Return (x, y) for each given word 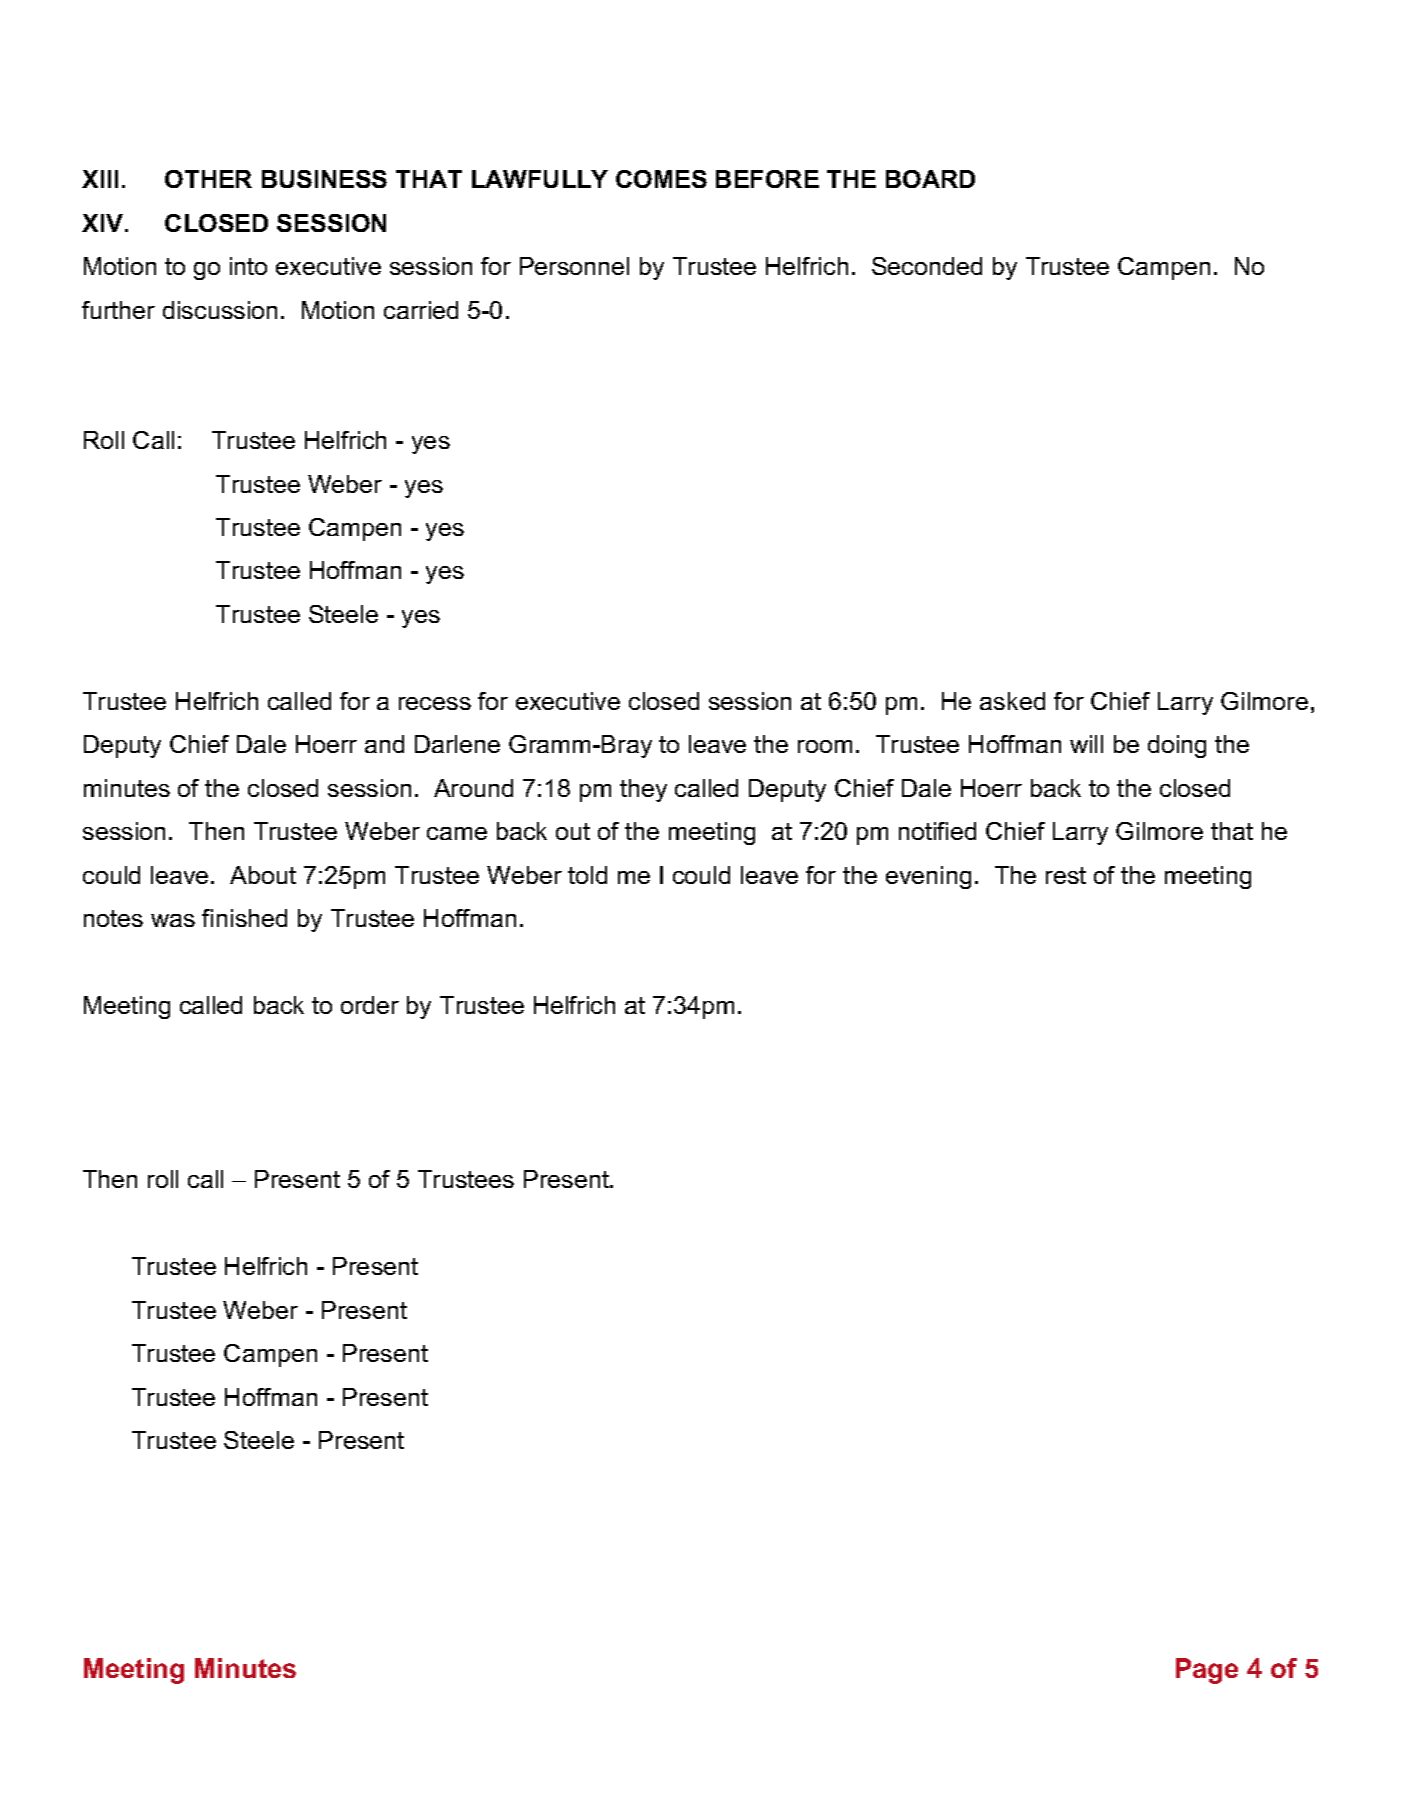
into (248, 266)
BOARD (930, 179)
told (587, 875)
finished (244, 918)
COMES (661, 179)
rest (1066, 875)
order (370, 1005)
